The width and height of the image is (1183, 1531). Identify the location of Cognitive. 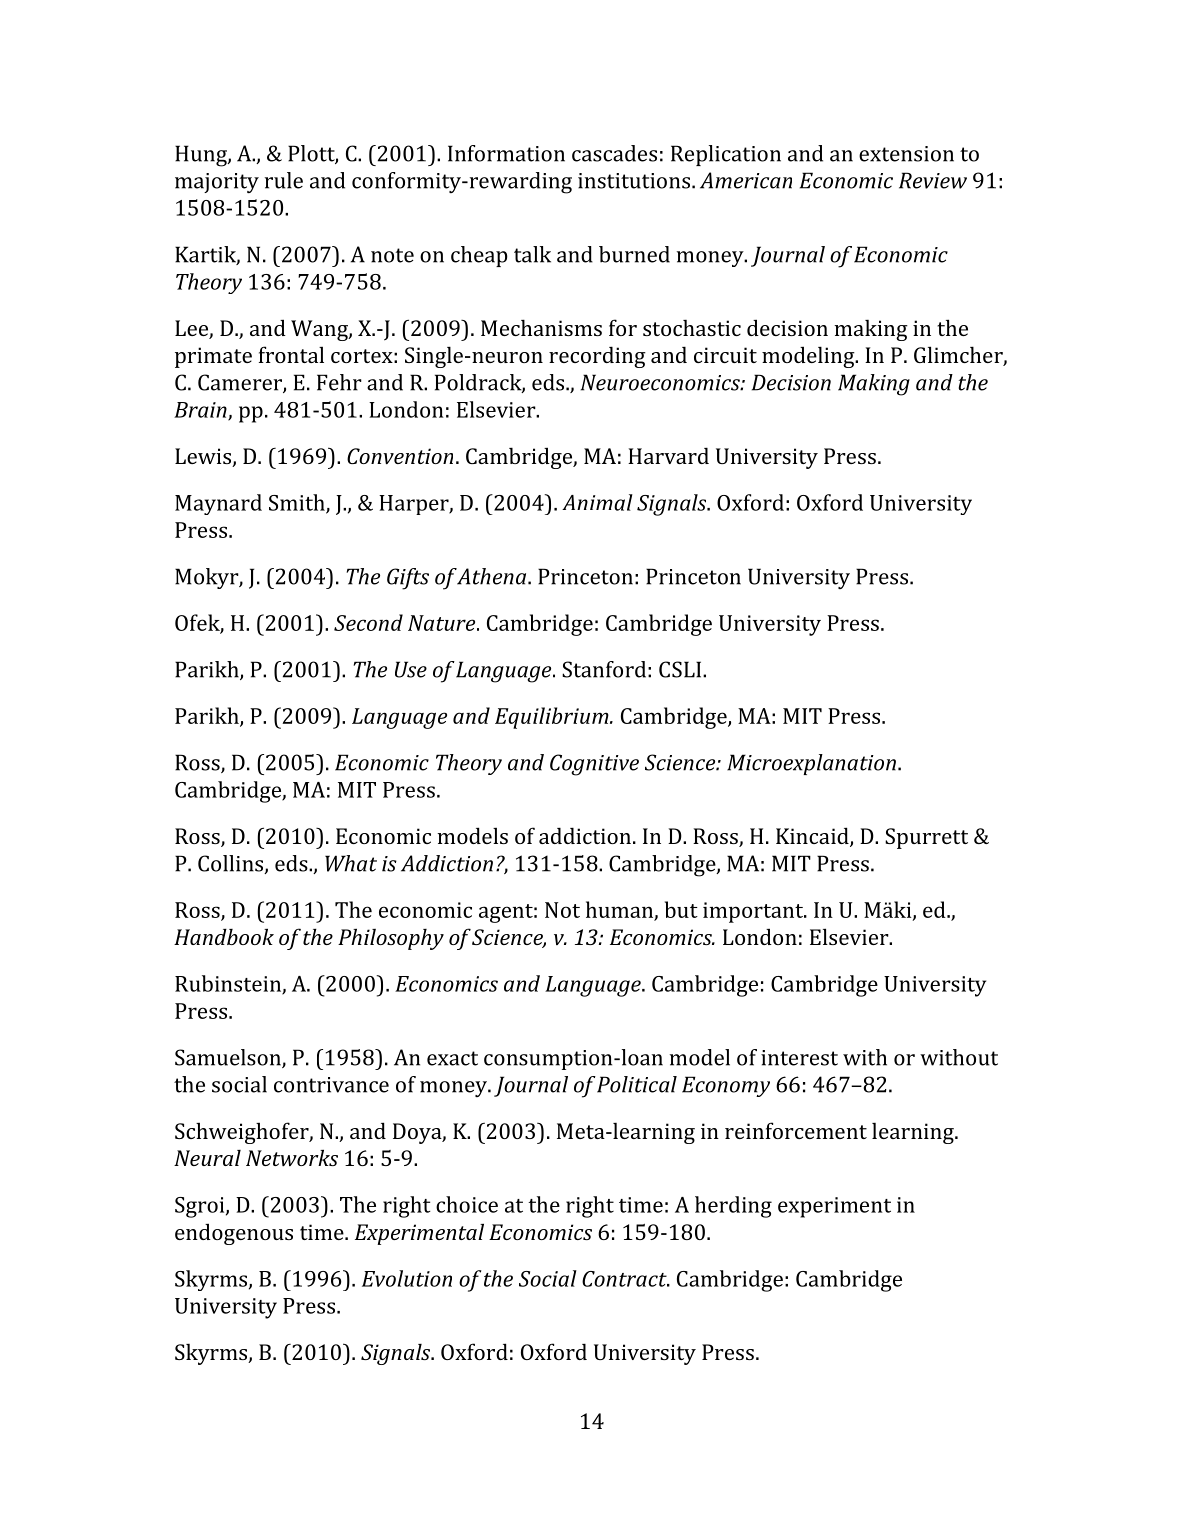
(594, 765).
